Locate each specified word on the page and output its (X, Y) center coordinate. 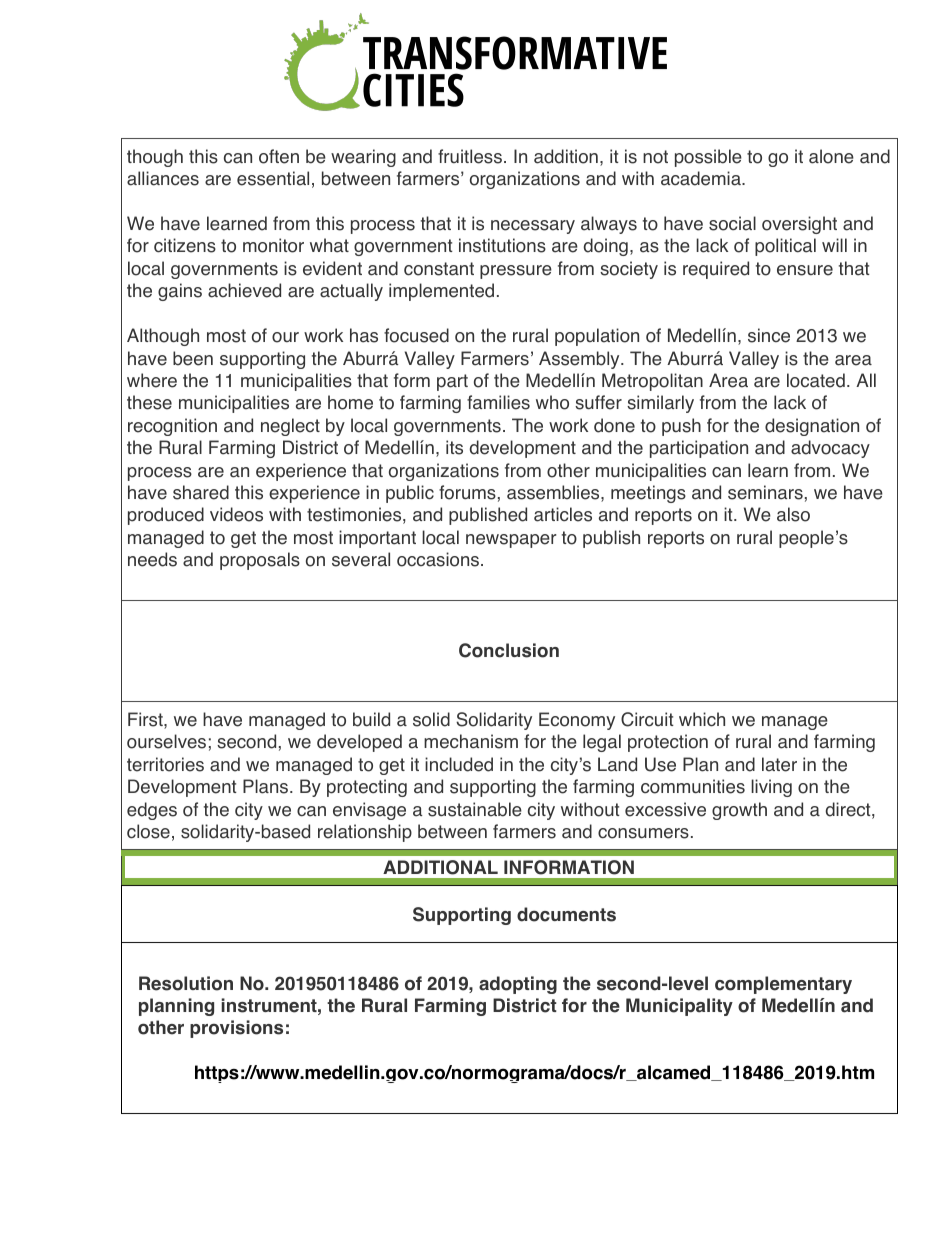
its (454, 447)
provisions (236, 1029)
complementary (783, 985)
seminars (765, 492)
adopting (518, 985)
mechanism (471, 741)
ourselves (166, 741)
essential (273, 178)
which (702, 719)
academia (702, 178)
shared (201, 492)
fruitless (470, 156)
